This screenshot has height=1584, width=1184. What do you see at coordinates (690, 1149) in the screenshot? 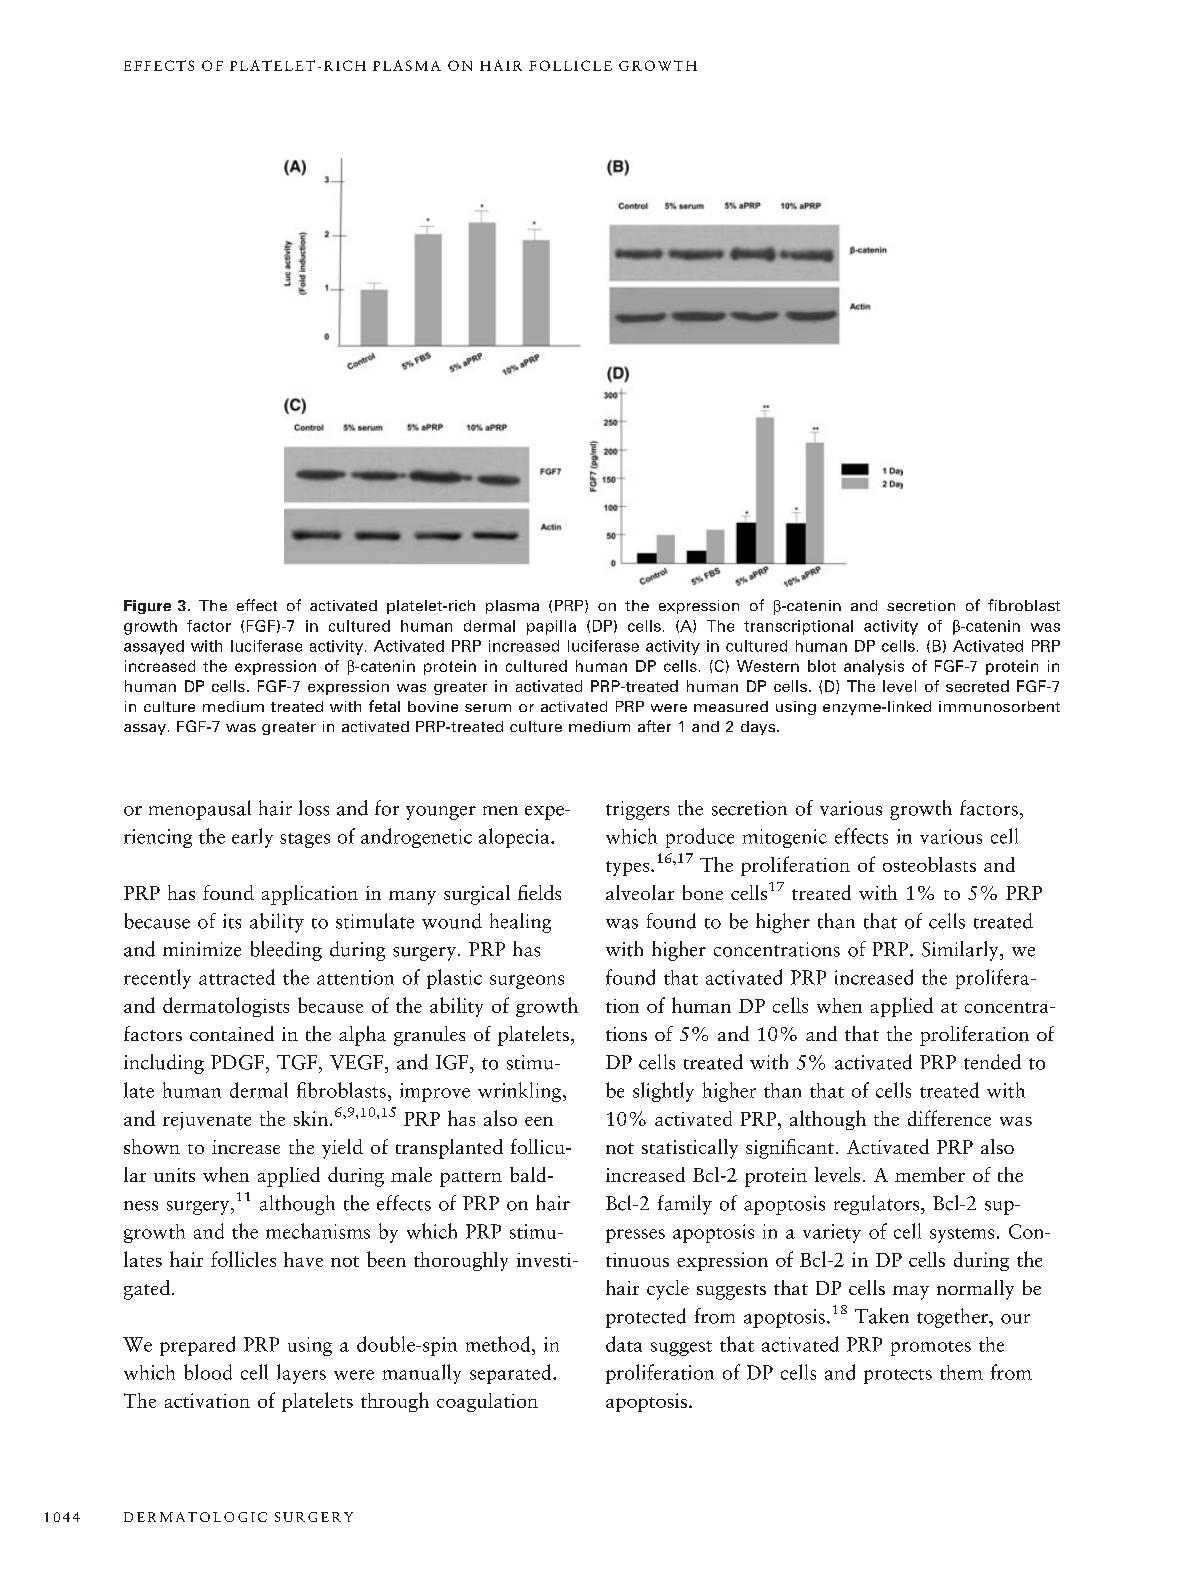
I see `statistically` at bounding box center [690, 1149].
